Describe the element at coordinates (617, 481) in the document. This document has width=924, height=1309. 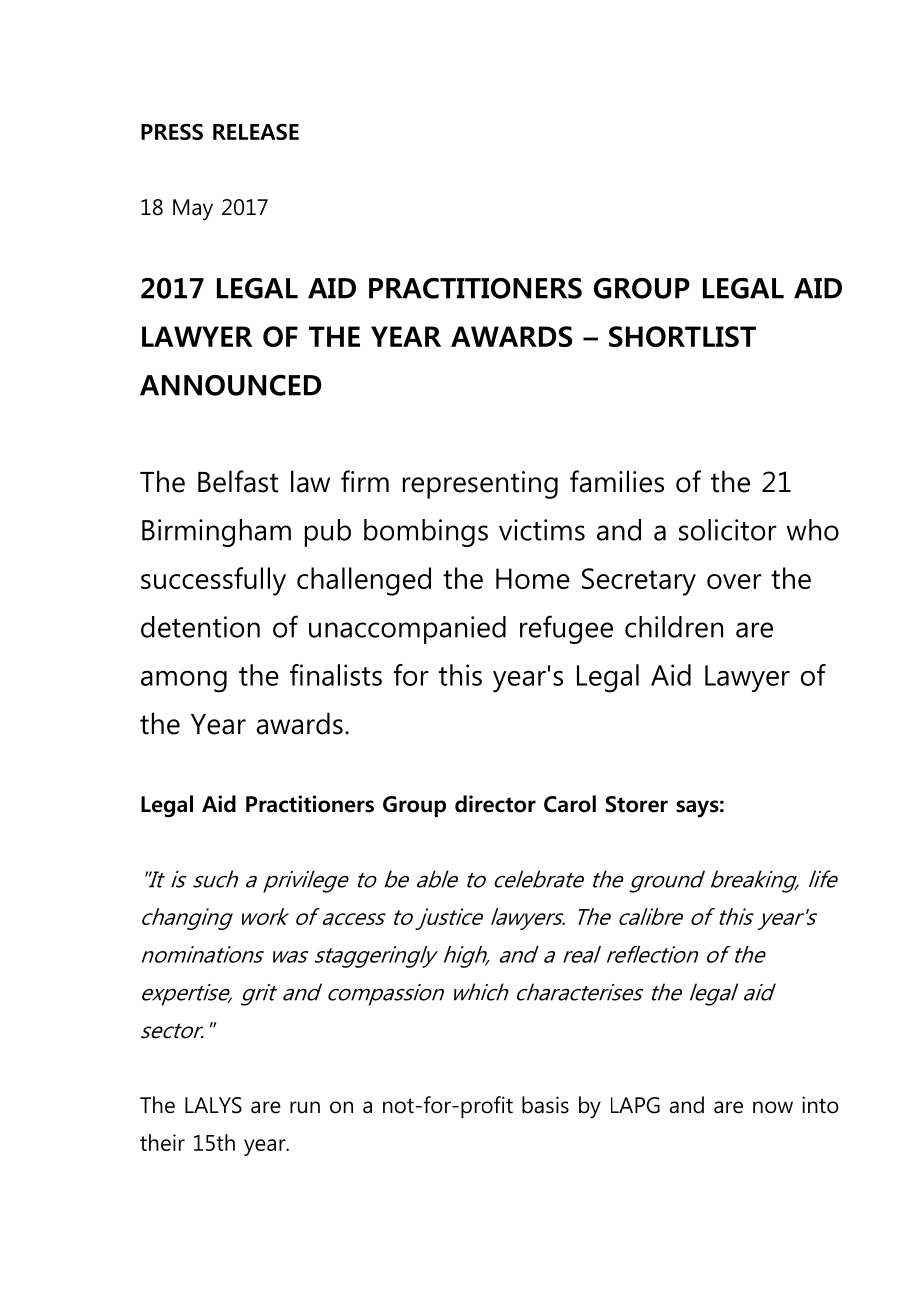
I see `families` at that location.
